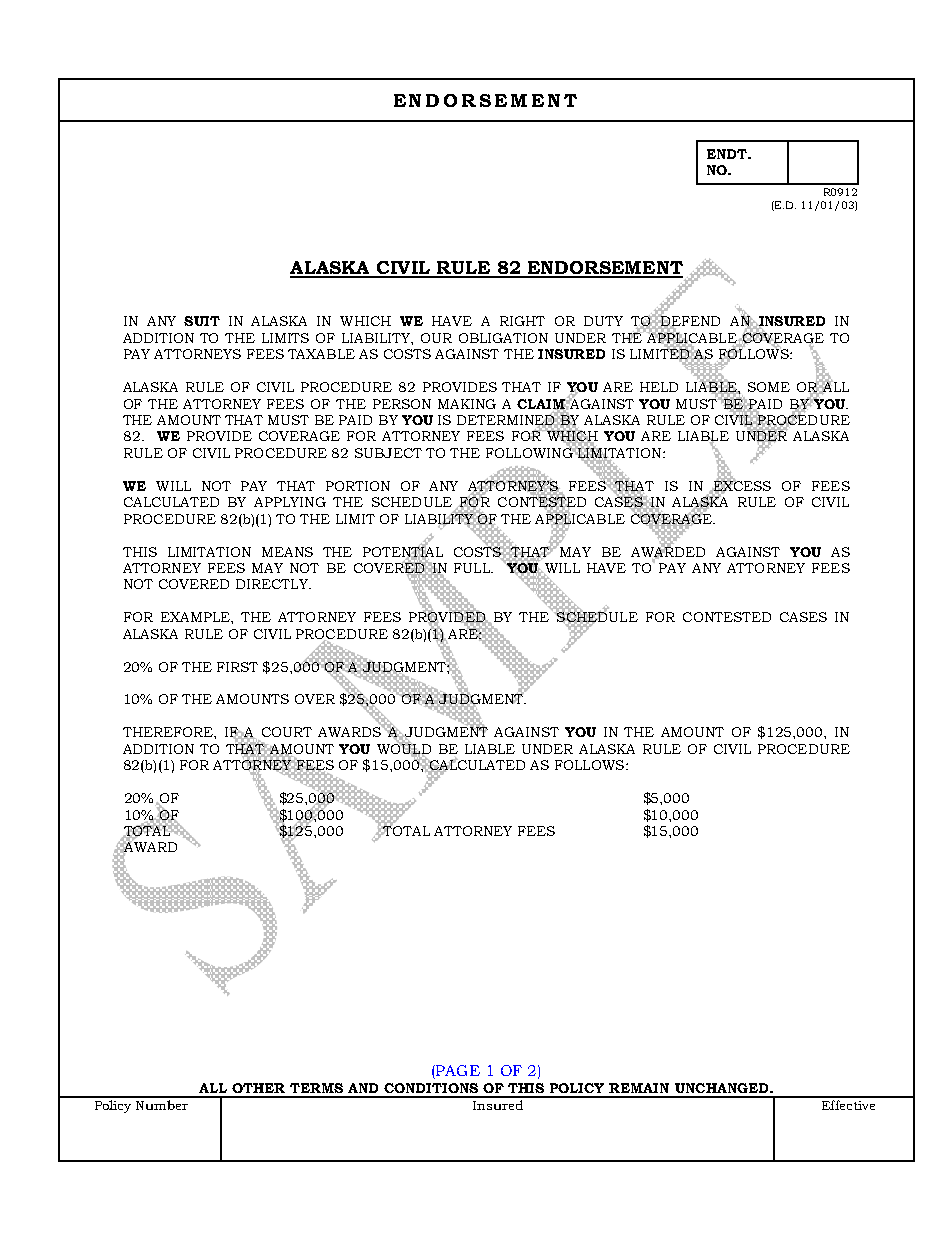  Describe the element at coordinates (503, 338) in the screenshot. I see `OBLIGATION` at that location.
